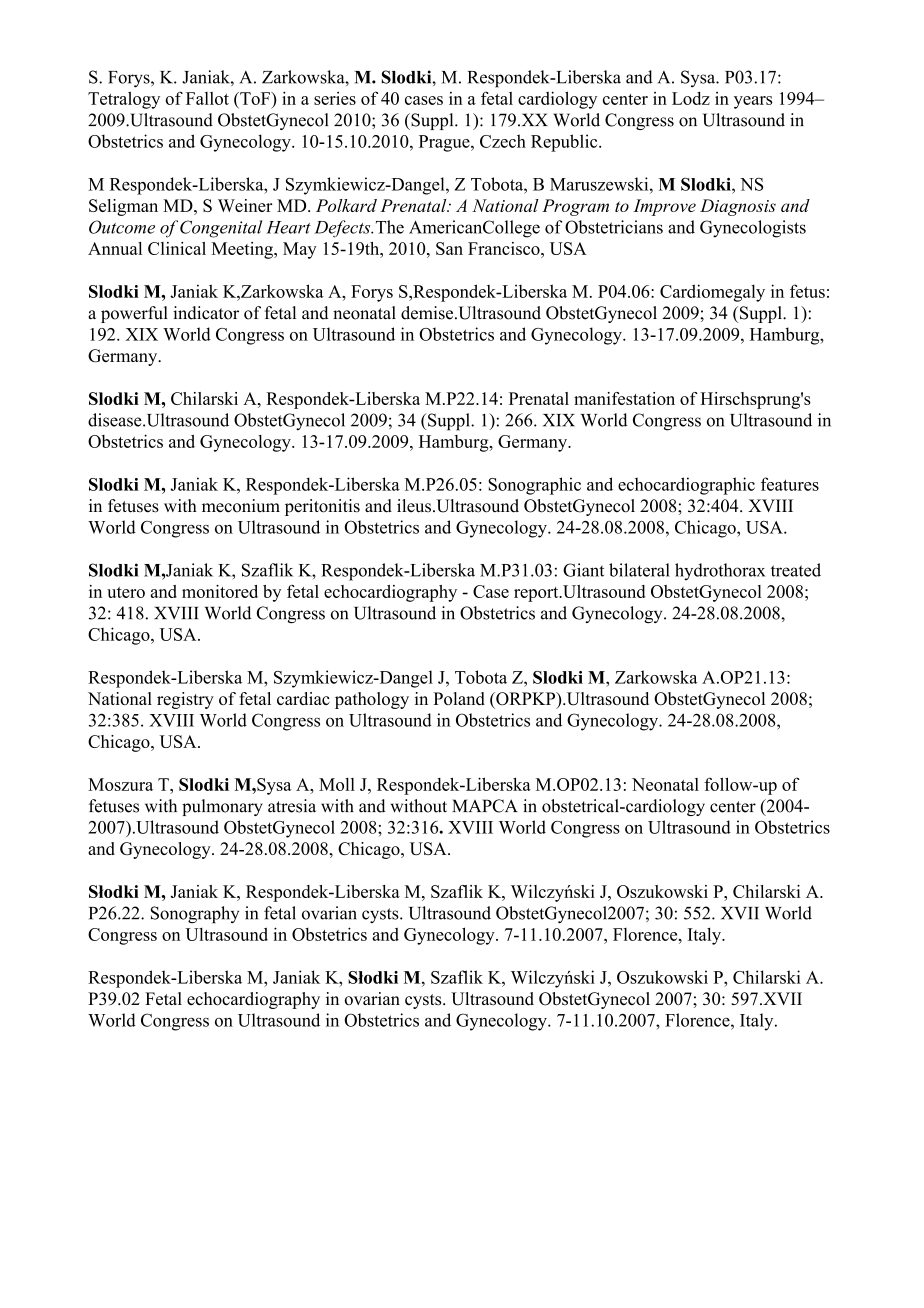 This screenshot has width=924, height=1308. I want to click on Poland, so click(459, 698).
